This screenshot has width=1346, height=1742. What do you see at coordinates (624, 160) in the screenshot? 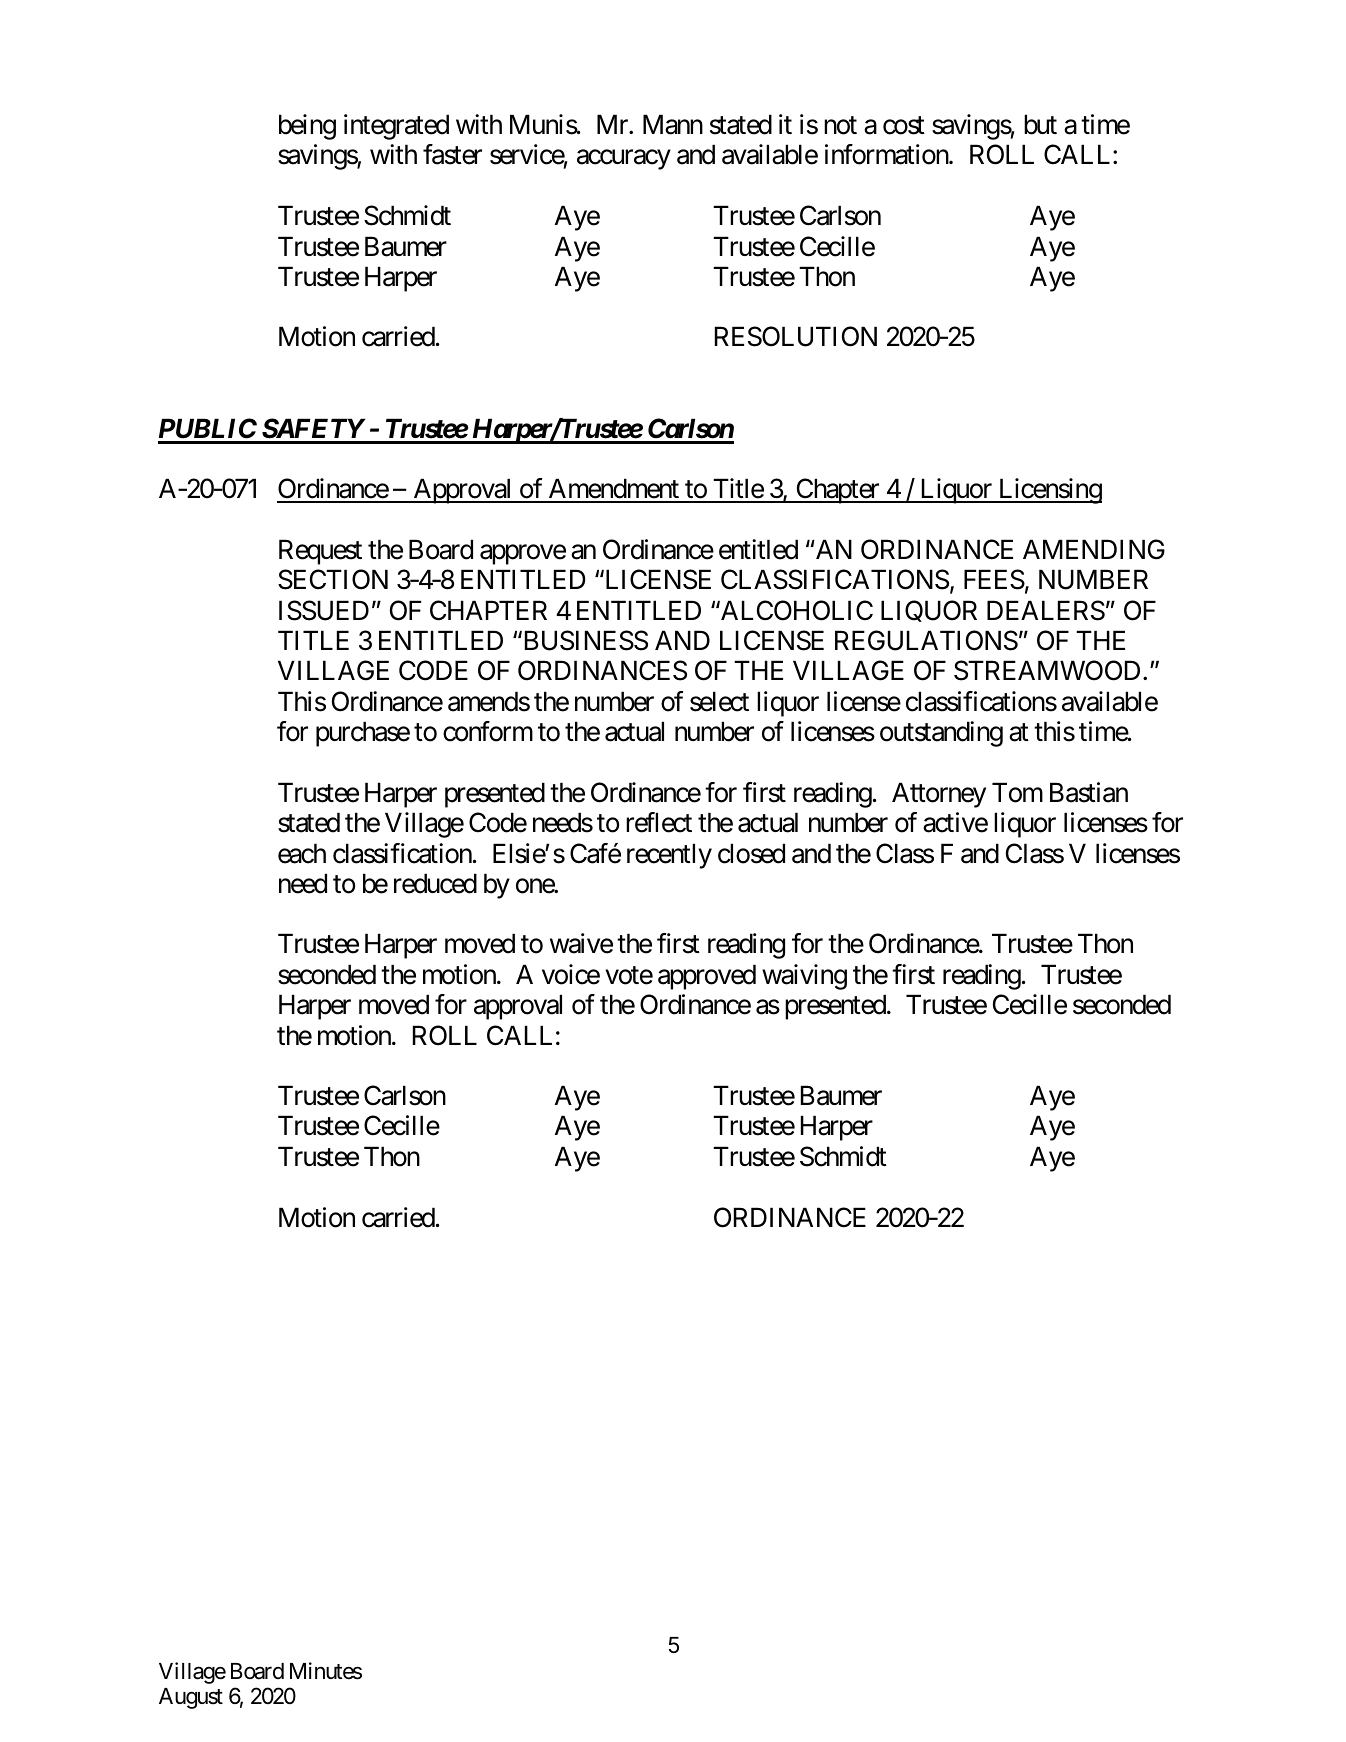
I see `accuracy` at bounding box center [624, 160].
